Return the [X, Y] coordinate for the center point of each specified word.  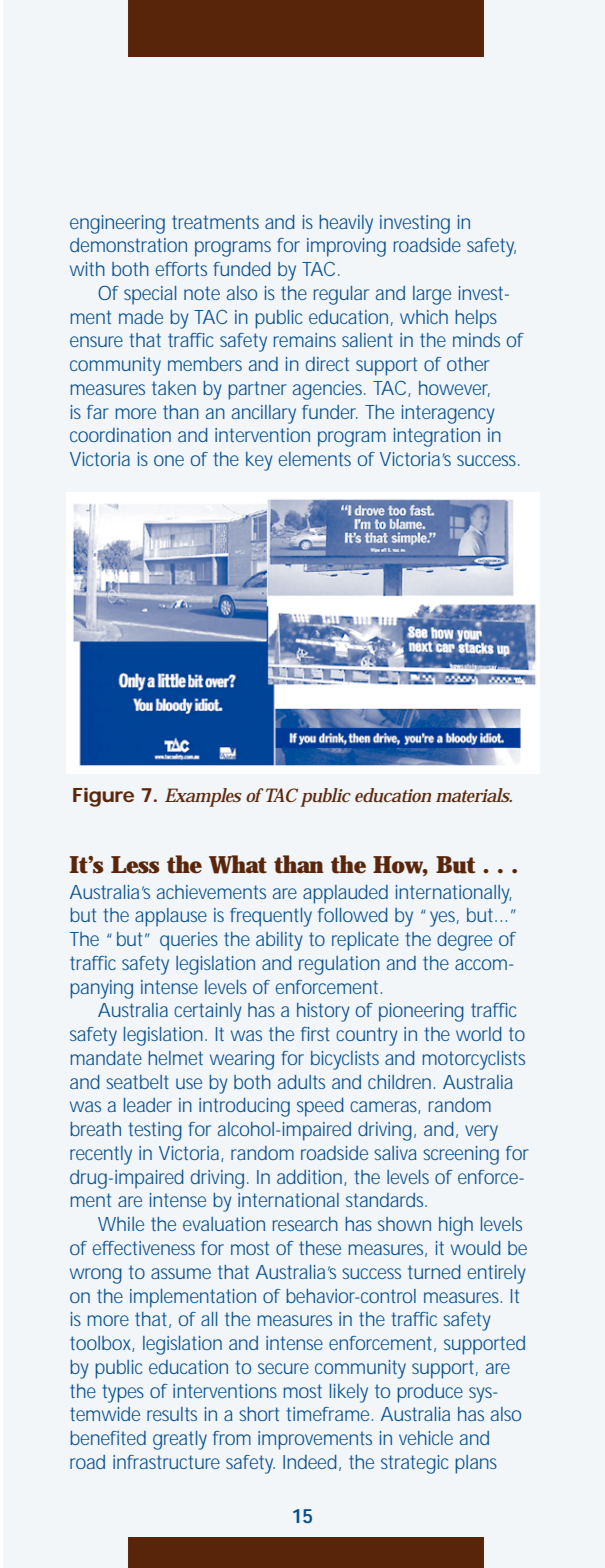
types [123, 1393]
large [432, 295]
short [259, 1414]
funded [241, 269]
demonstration [128, 245]
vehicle [426, 1438]
